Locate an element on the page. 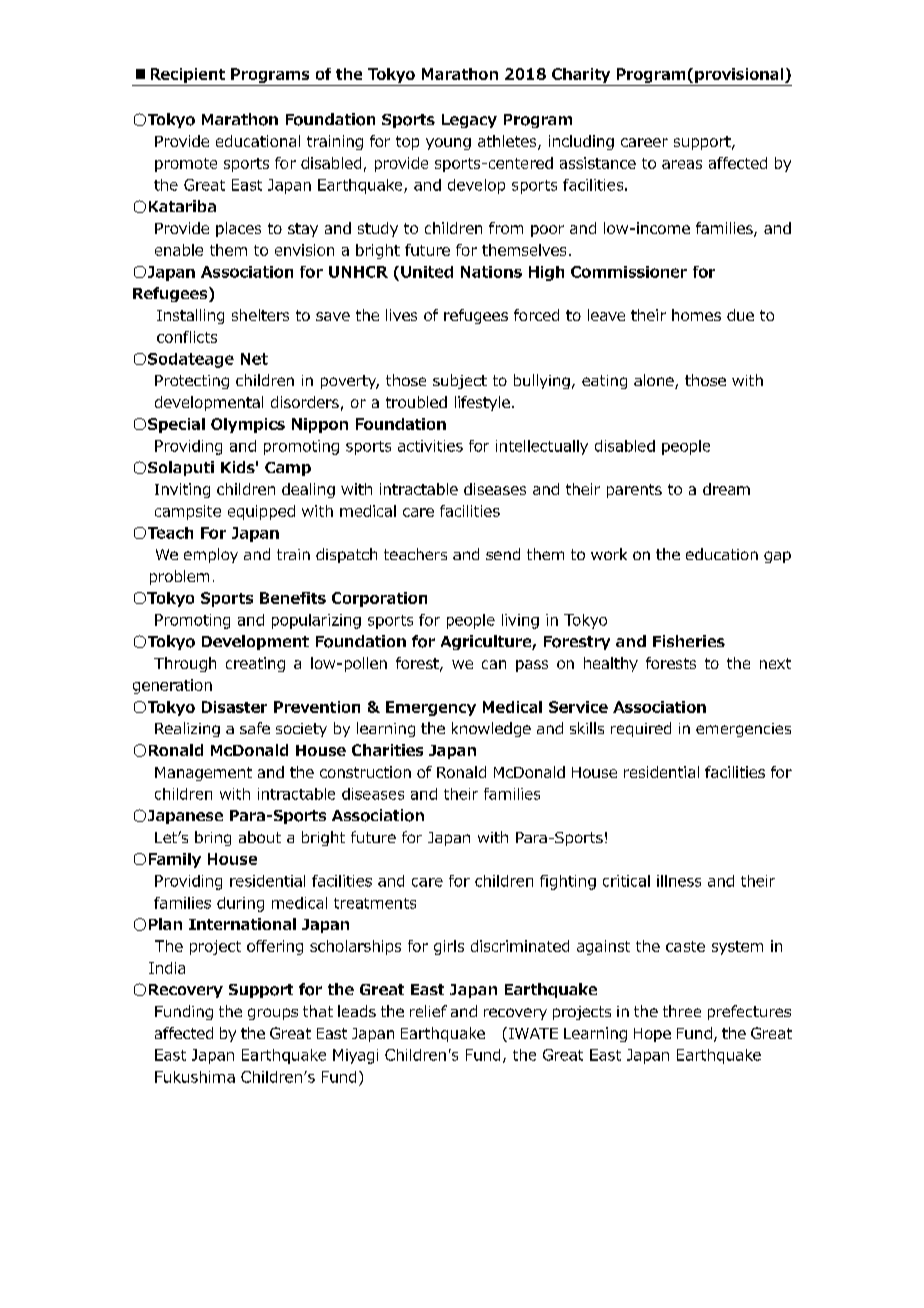 Image resolution: width=924 pixels, height=1308 pixels. Legacy is located at coordinates (469, 121).
